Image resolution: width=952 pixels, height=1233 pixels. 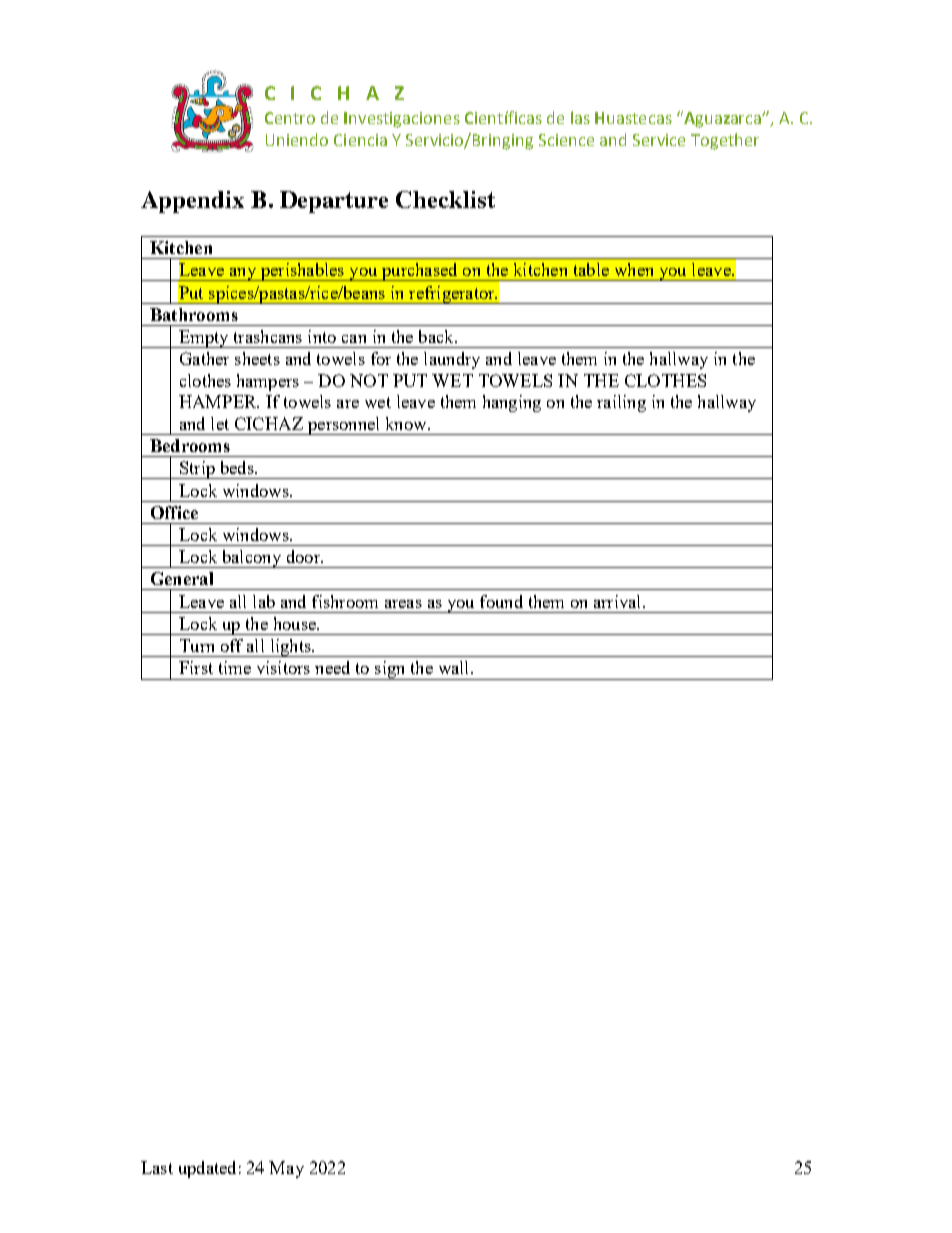 I want to click on time, so click(x=235, y=667).
